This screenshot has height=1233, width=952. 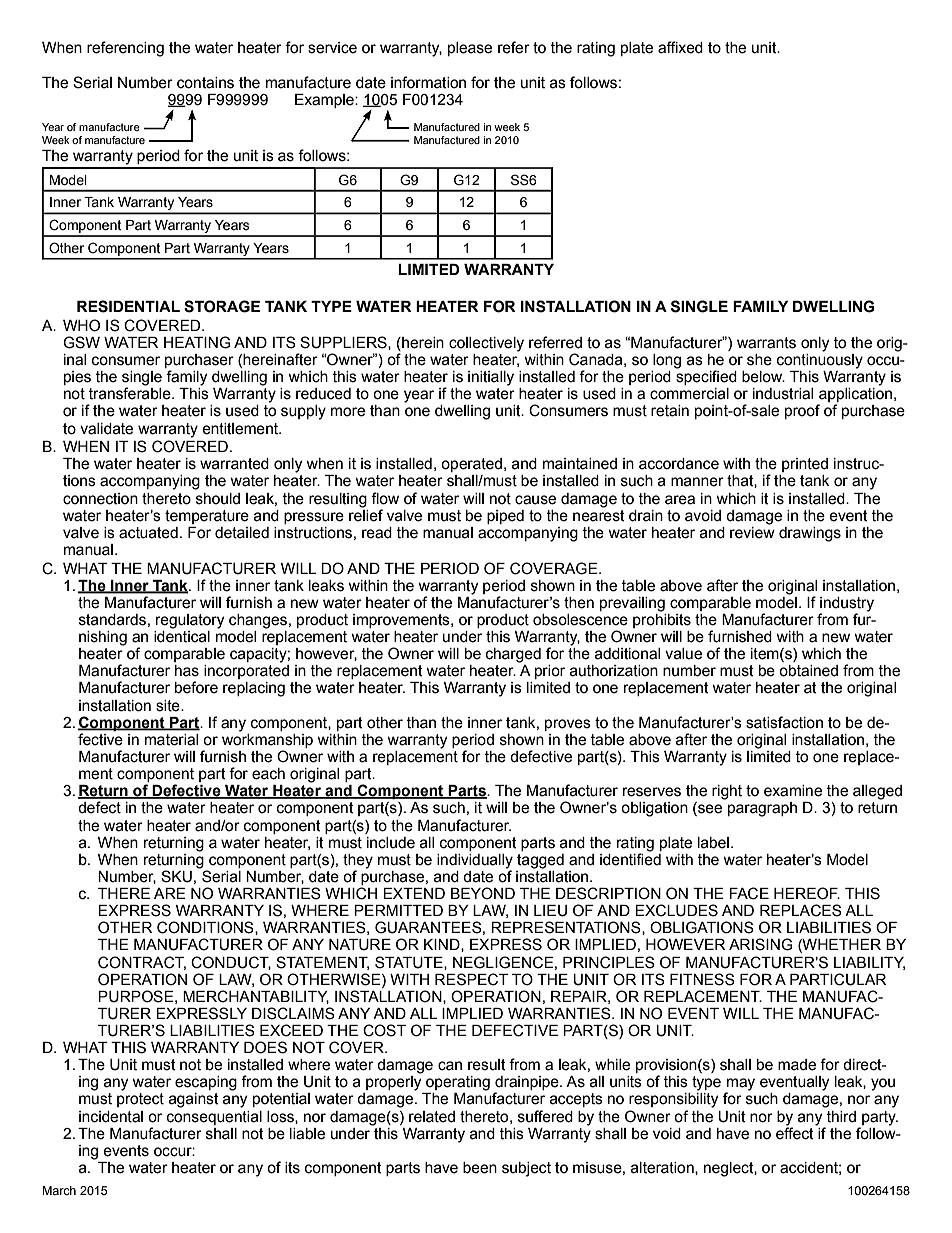 What do you see at coordinates (428, 82) in the screenshot?
I see `information` at bounding box center [428, 82].
